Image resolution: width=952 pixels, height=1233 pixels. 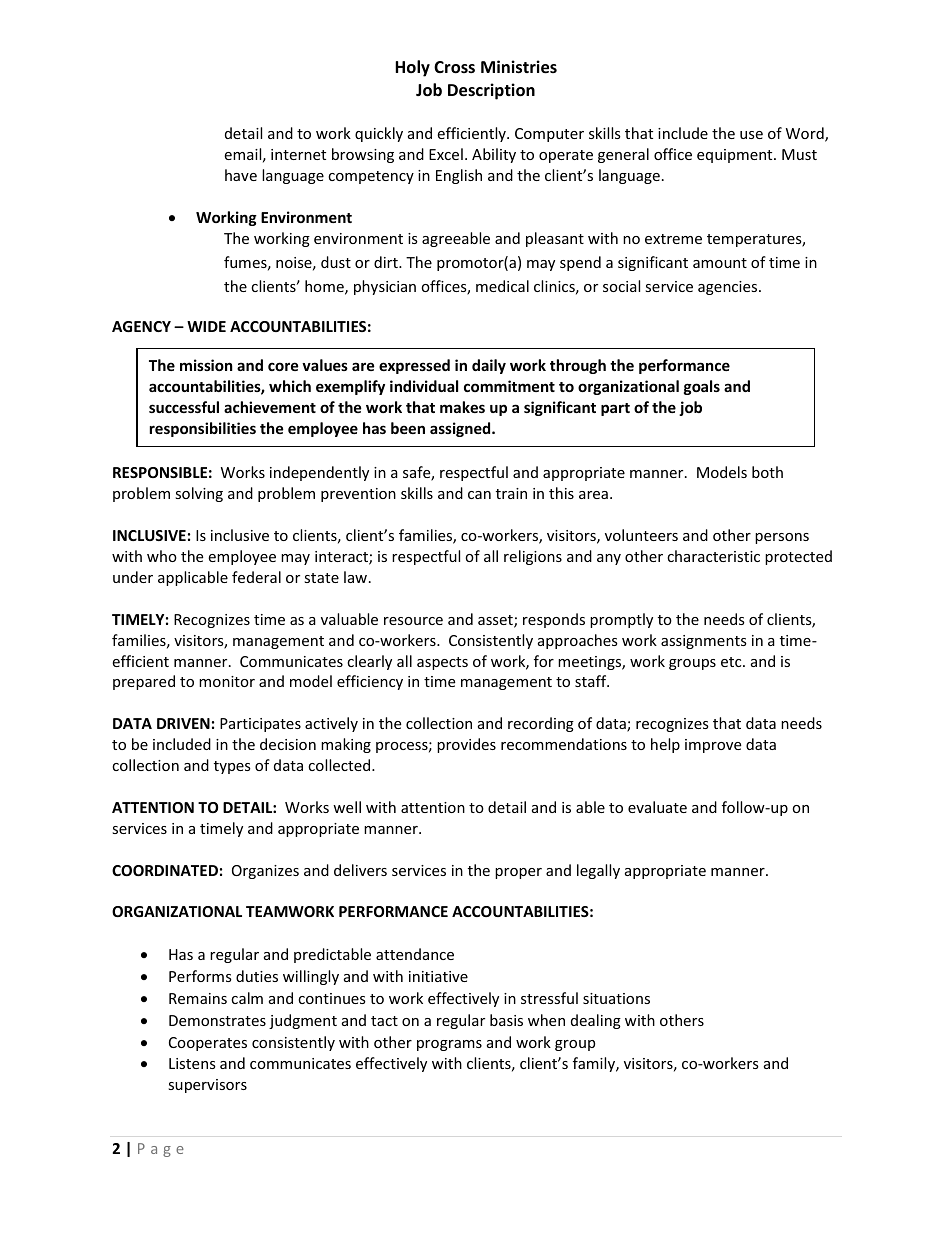 What do you see at coordinates (241, 175) in the page?
I see `have` at bounding box center [241, 175].
